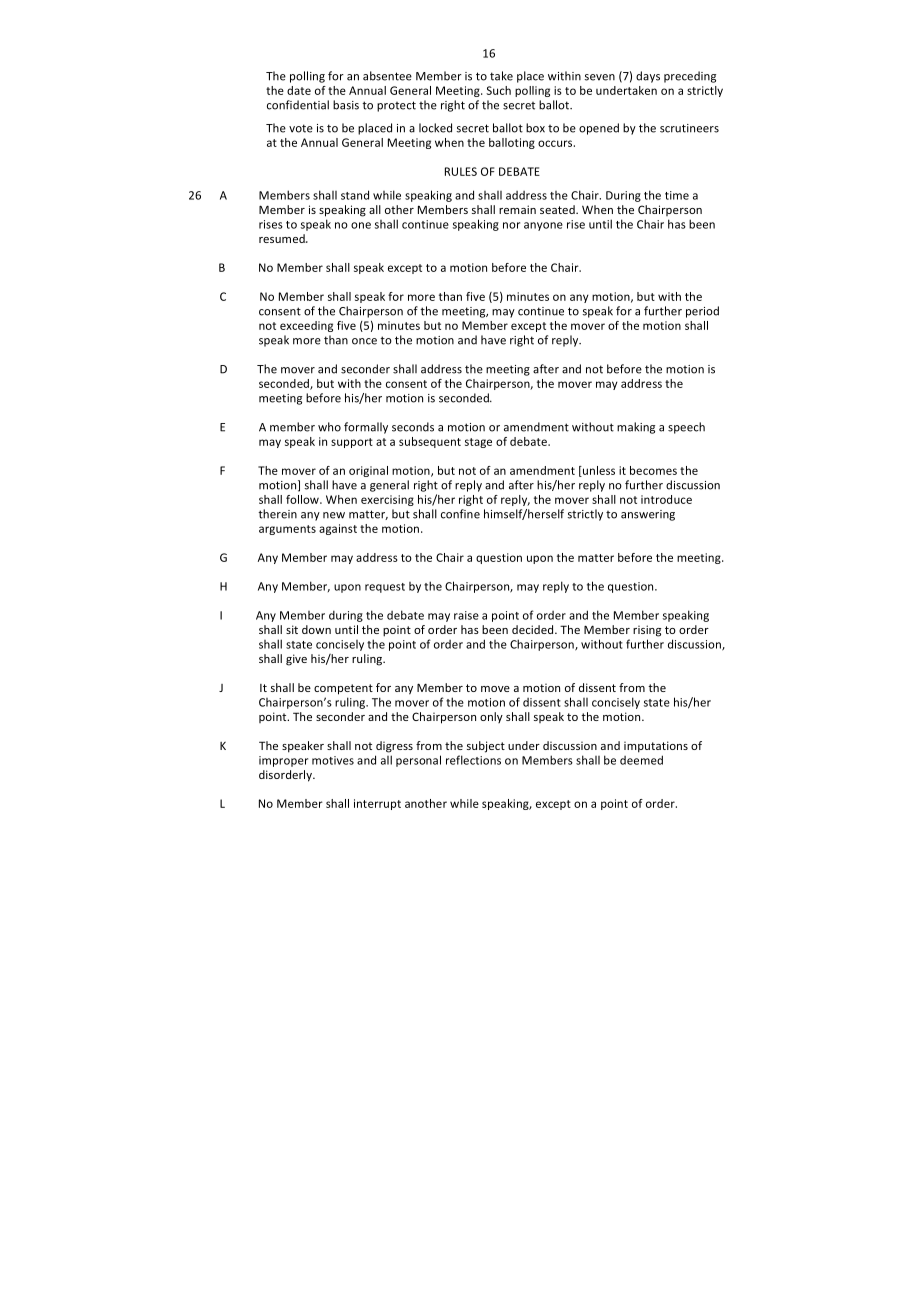 The image size is (924, 1308). What do you see at coordinates (346, 105) in the image?
I see `basis` at bounding box center [346, 105].
